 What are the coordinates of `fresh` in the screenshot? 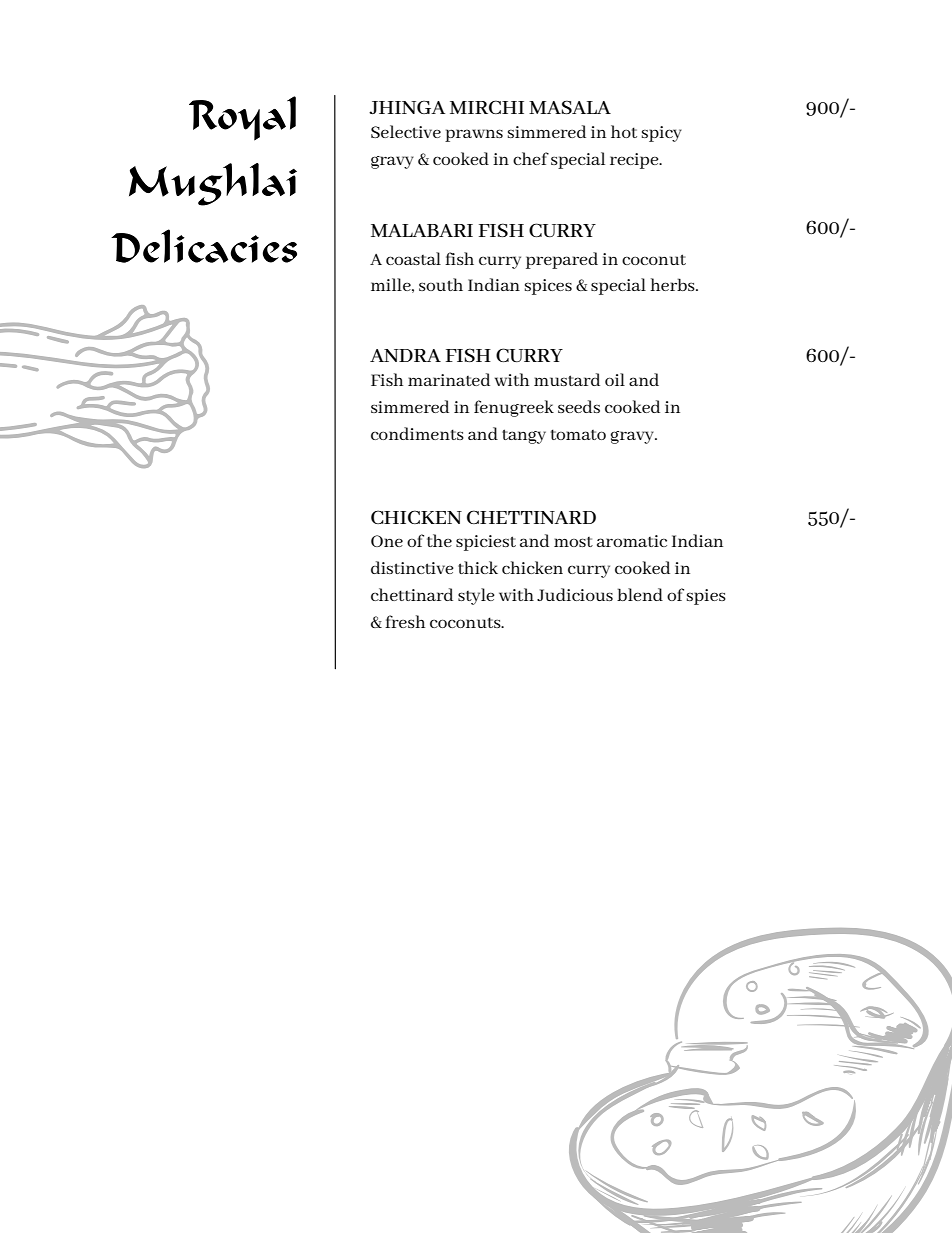 It's located at (405, 621).
